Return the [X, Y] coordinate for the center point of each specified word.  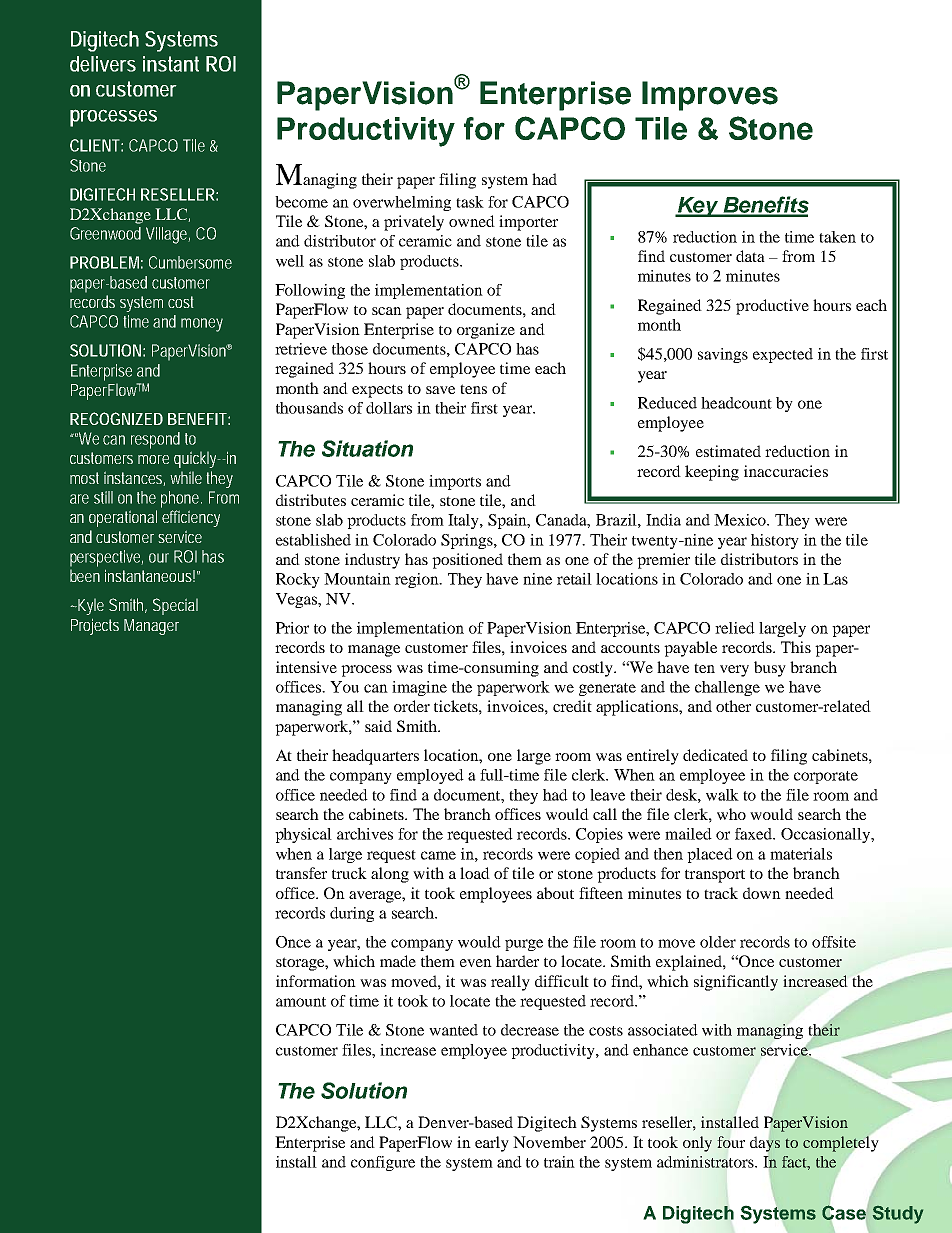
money [202, 325]
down [762, 893]
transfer [301, 873]
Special [175, 606]
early [492, 1144]
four [731, 1142]
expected [783, 355]
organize [486, 331]
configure [383, 1163]
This [796, 647]
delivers [103, 64]
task [470, 202]
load [475, 873]
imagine [419, 688]
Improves [710, 96]
